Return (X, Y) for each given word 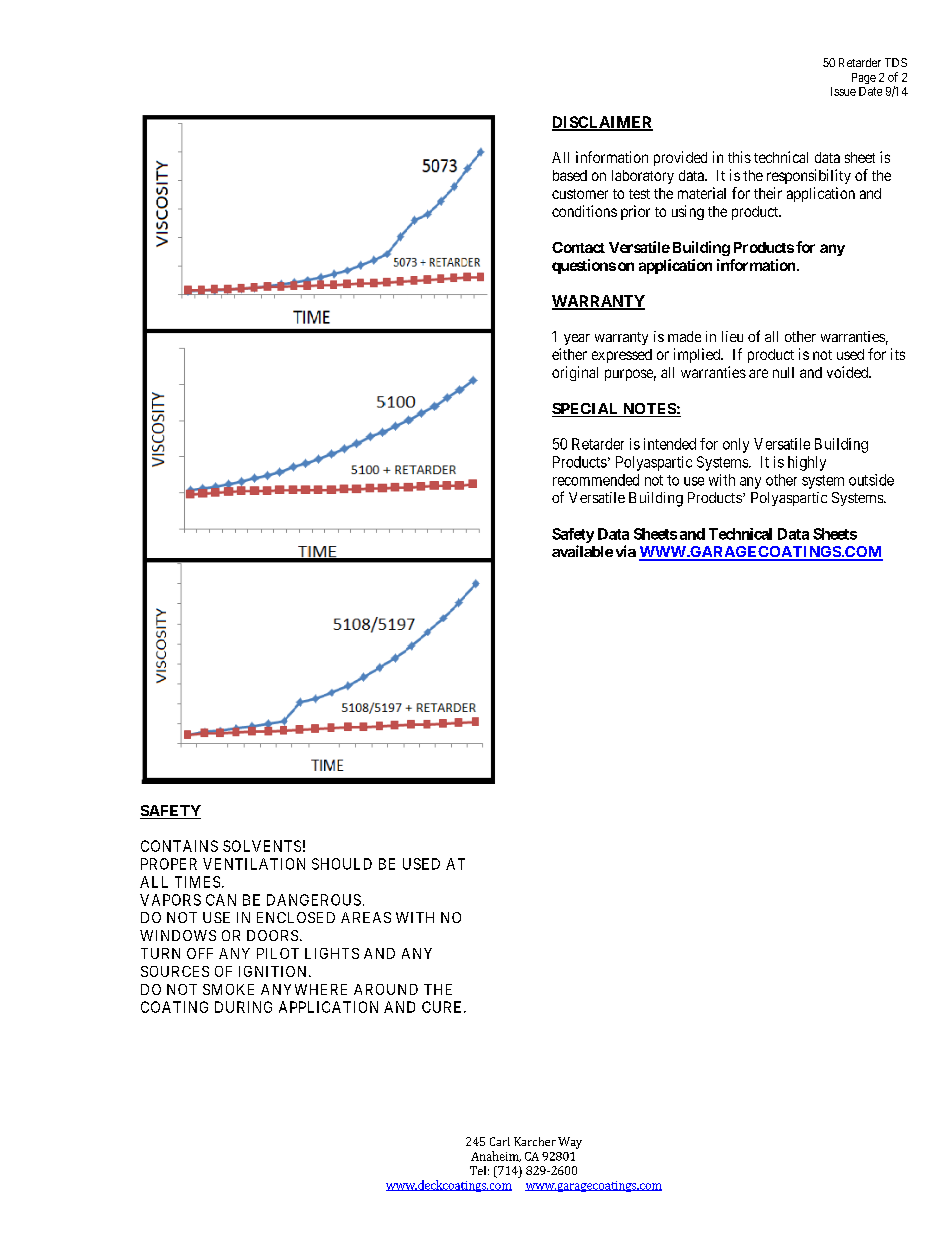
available (582, 551)
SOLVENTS (262, 846)
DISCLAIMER (602, 123)
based (570, 175)
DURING (243, 1007)
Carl (500, 1141)
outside (871, 480)
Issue (843, 91)
